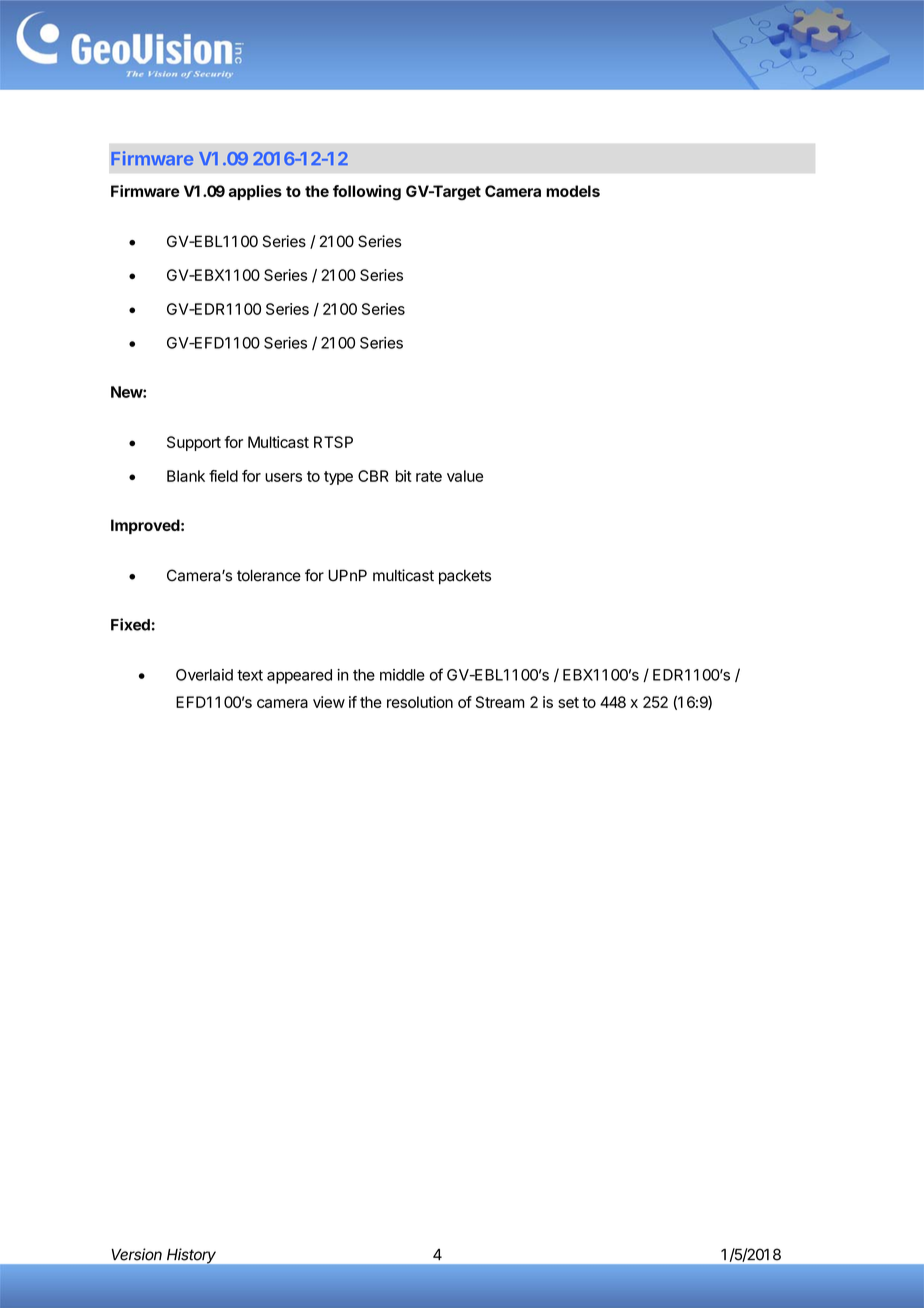 Image resolution: width=924 pixels, height=1308 pixels. I want to click on Overlaid, so click(204, 675).
